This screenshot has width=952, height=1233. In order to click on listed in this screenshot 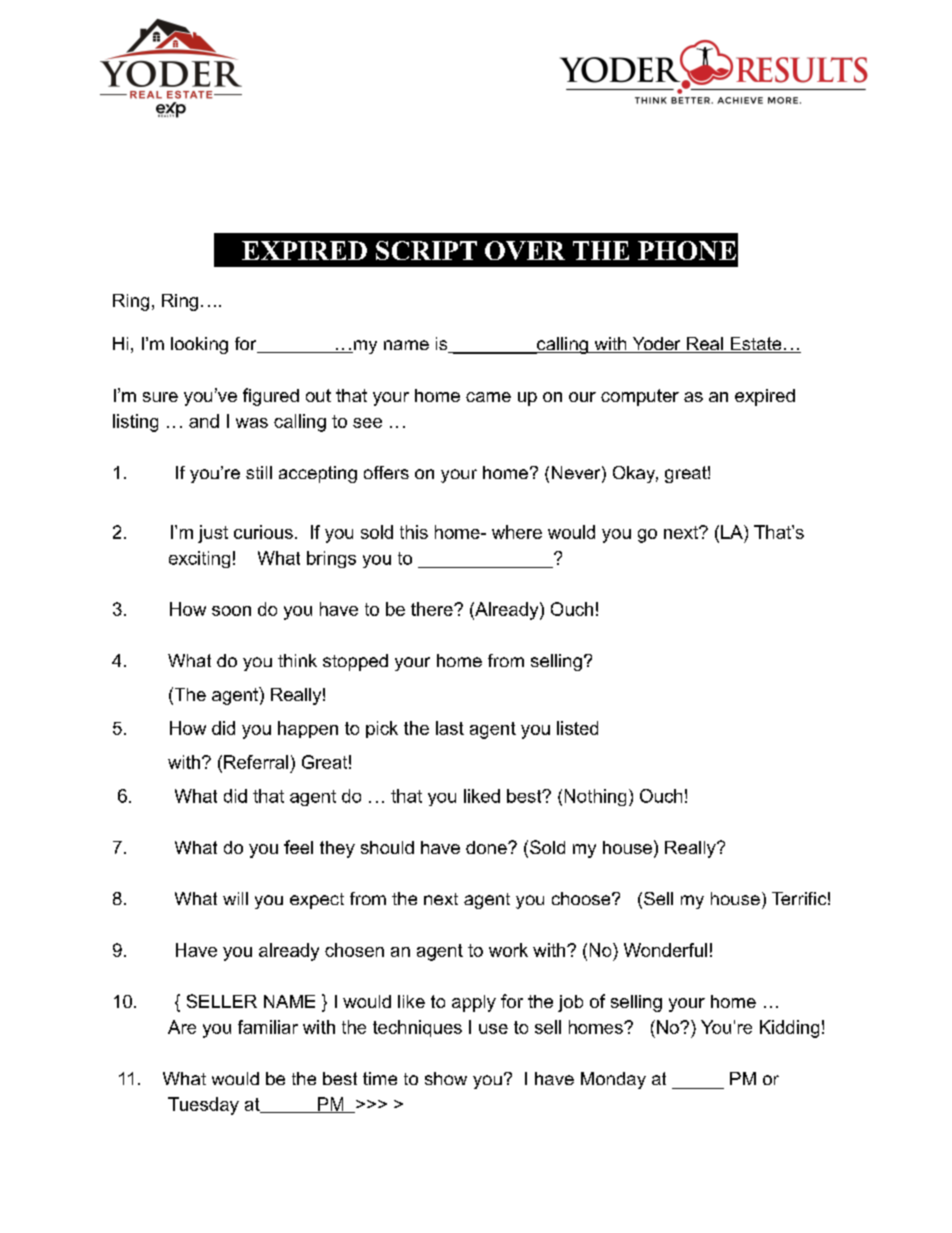, I will do `click(577, 728)`.
